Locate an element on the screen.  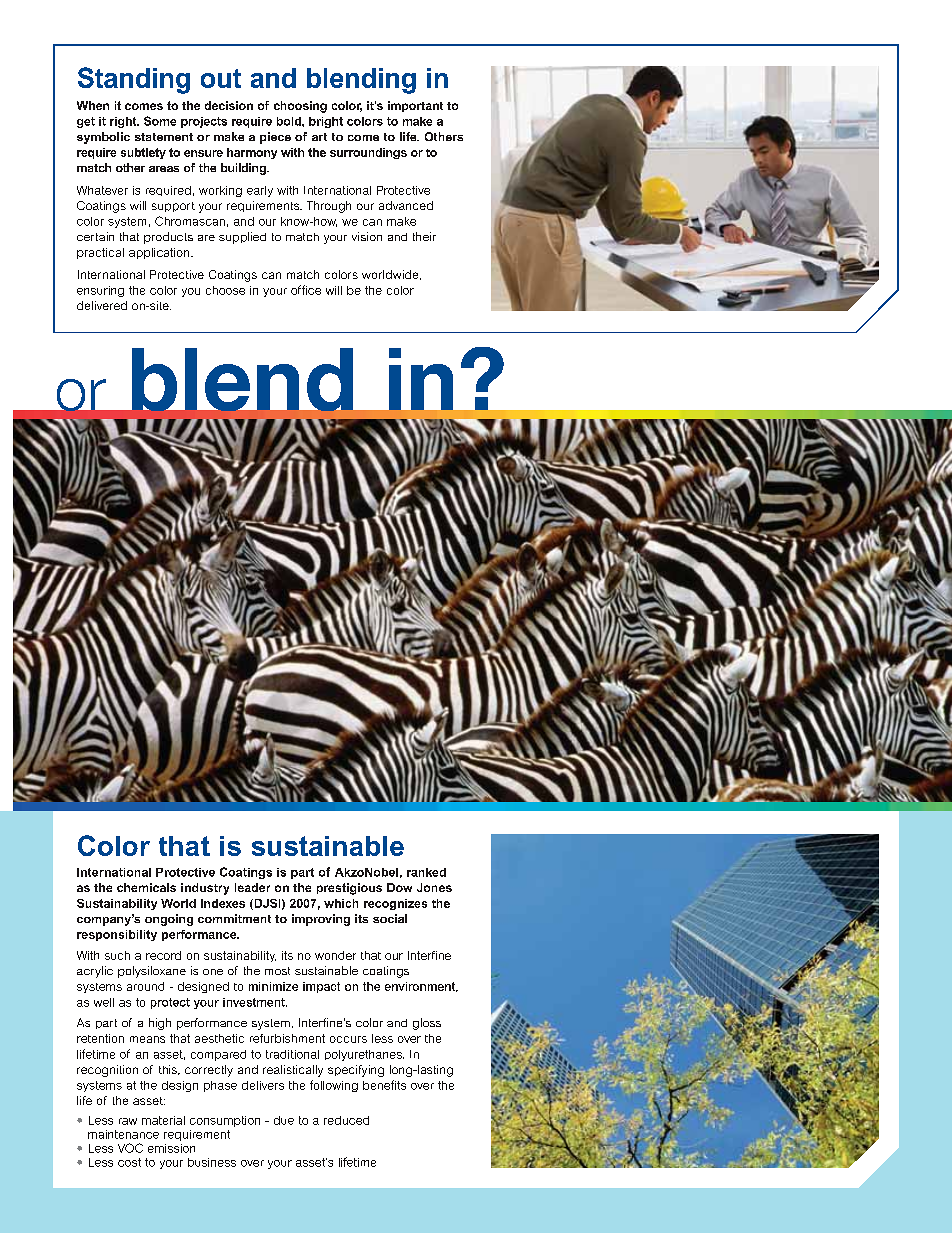
Standing is located at coordinates (134, 80).
